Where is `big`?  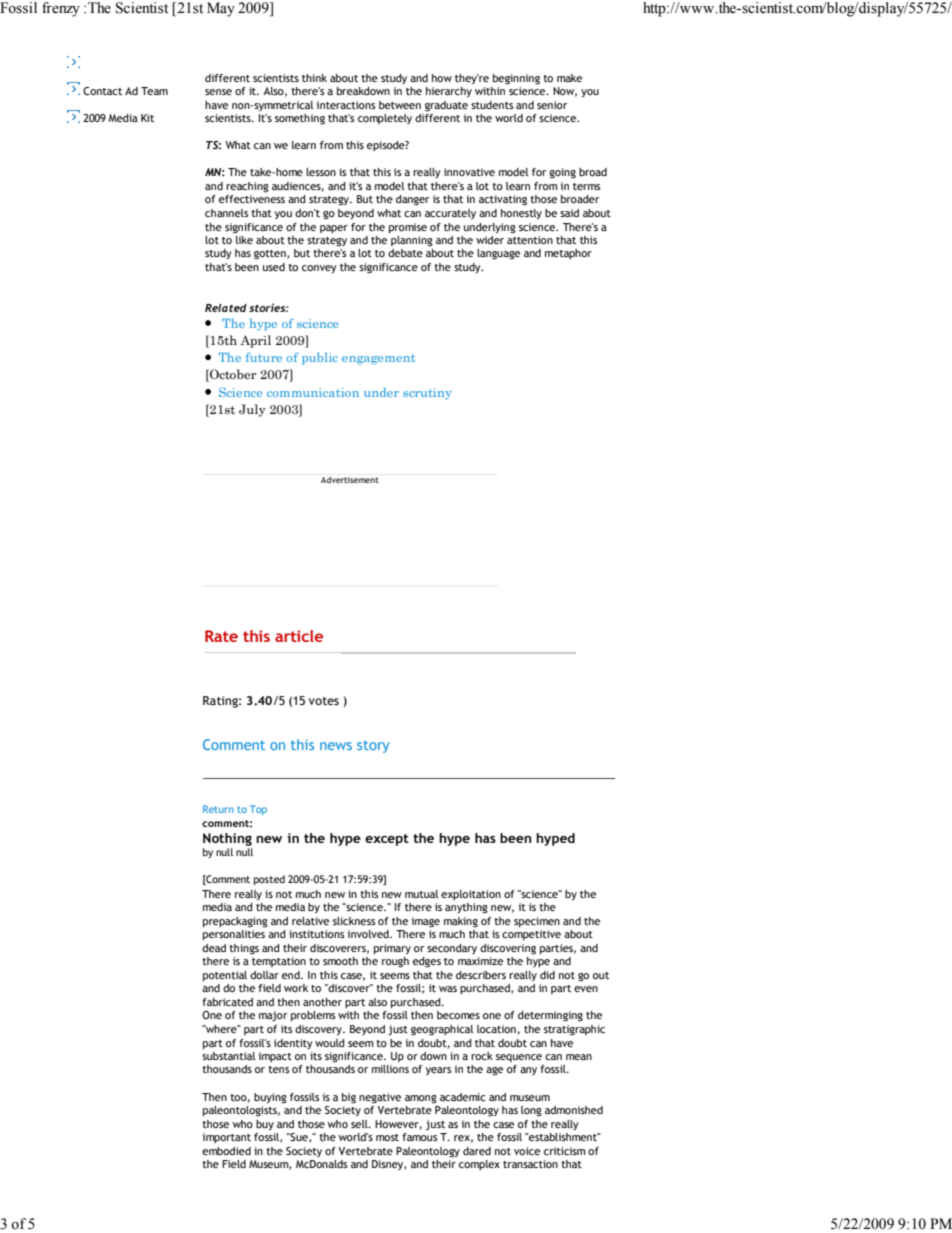
big is located at coordinates (349, 1098).
